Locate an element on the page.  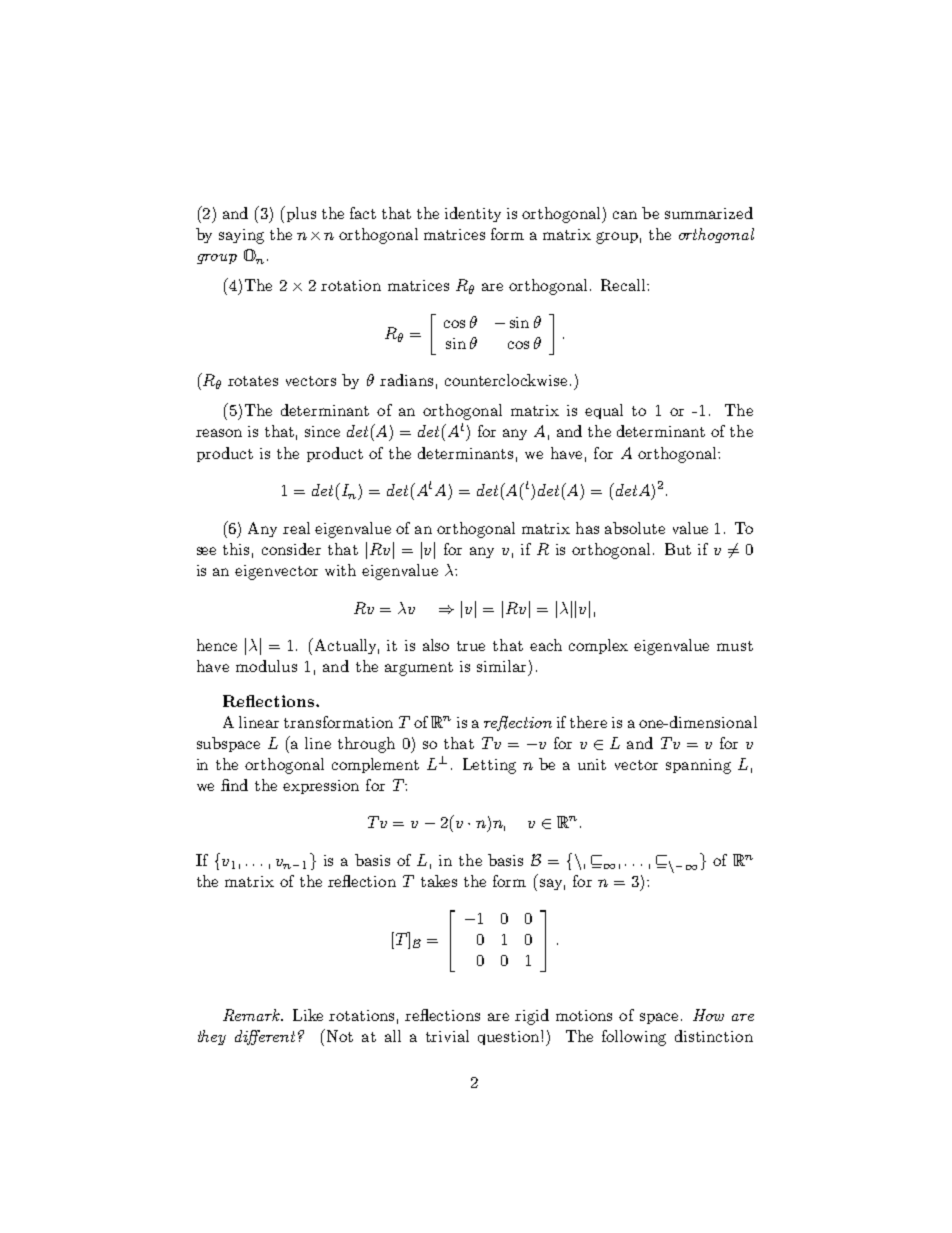
spanning is located at coordinates (698, 766).
